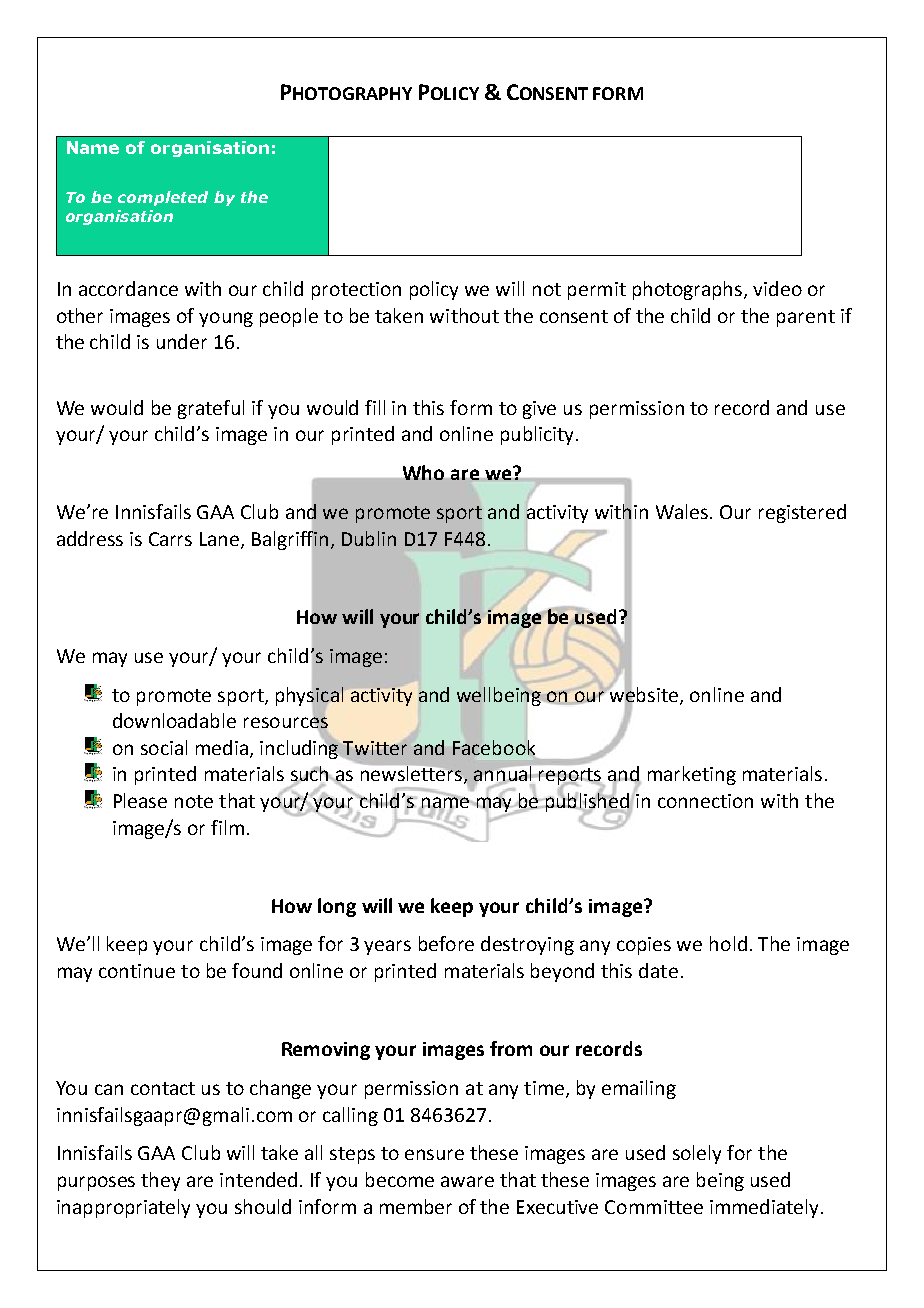 The height and width of the page is (1308, 924). What do you see at coordinates (683, 511) in the page?
I see `Wales` at bounding box center [683, 511].
